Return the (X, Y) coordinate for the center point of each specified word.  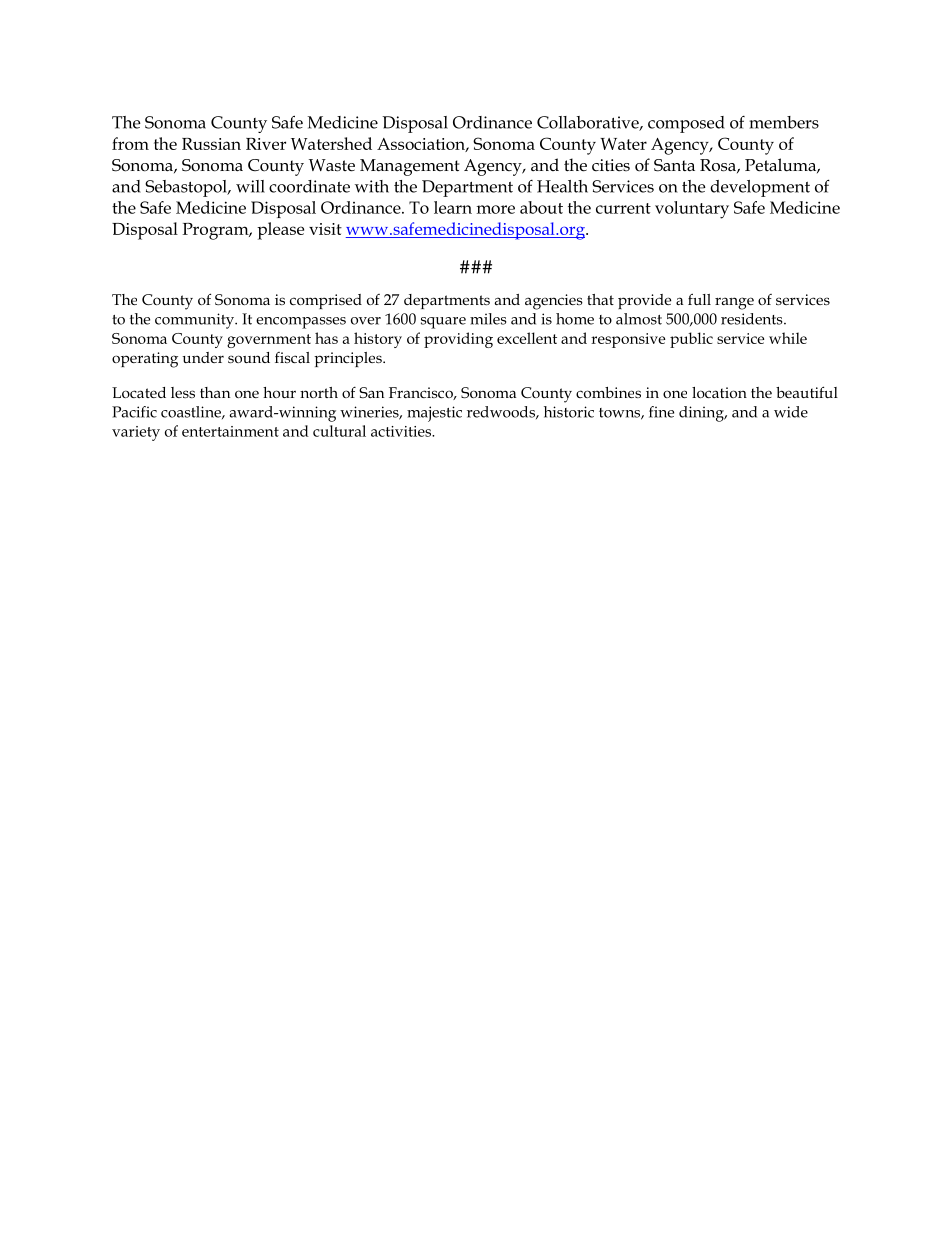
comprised (326, 301)
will (250, 186)
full (699, 299)
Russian (211, 144)
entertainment (230, 431)
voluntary (692, 210)
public (691, 340)
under (203, 357)
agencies (554, 302)
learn (453, 207)
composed (686, 124)
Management (409, 167)
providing (458, 340)
